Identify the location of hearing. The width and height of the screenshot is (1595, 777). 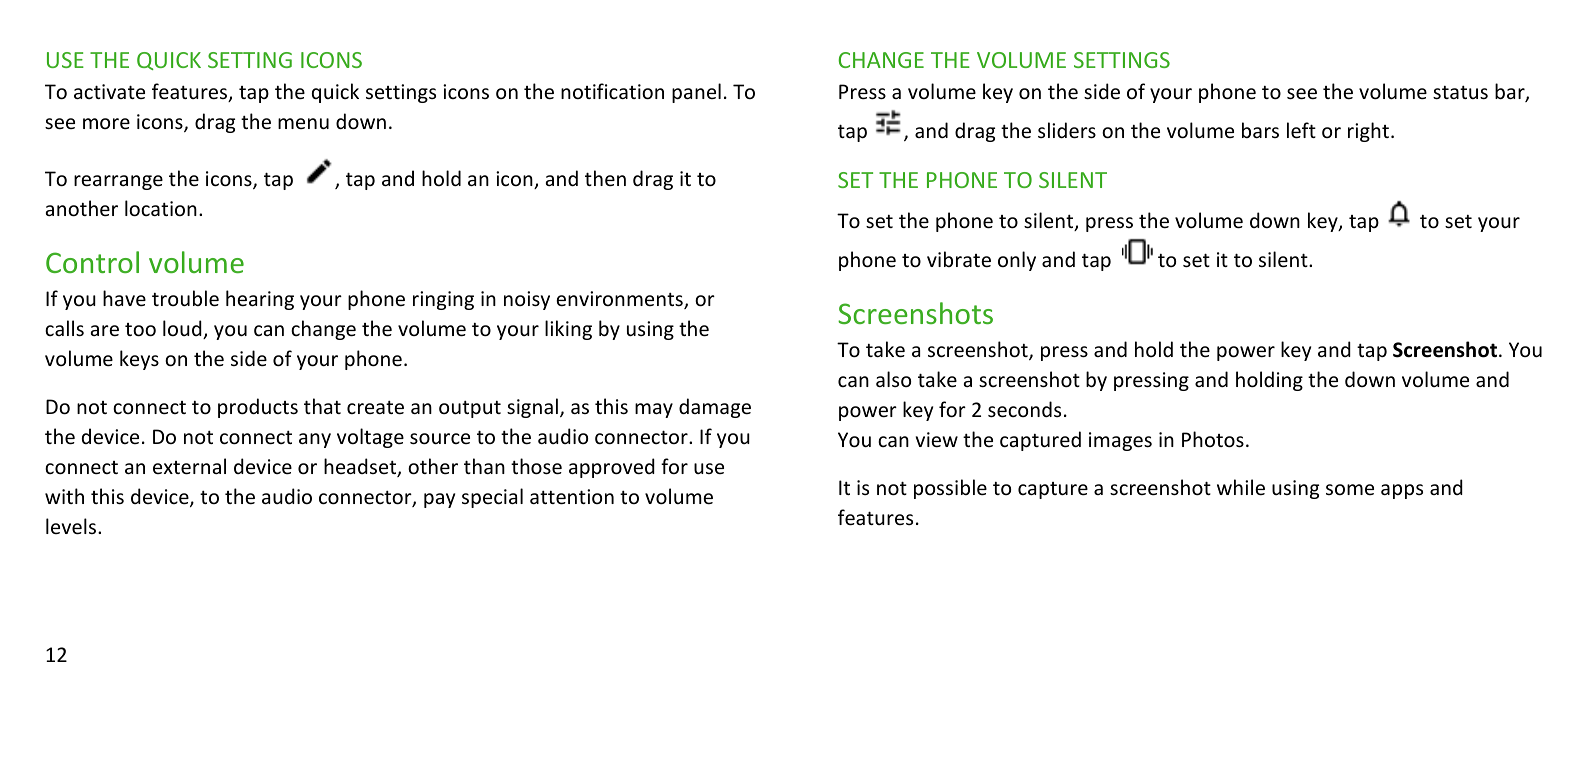
(260, 300).
